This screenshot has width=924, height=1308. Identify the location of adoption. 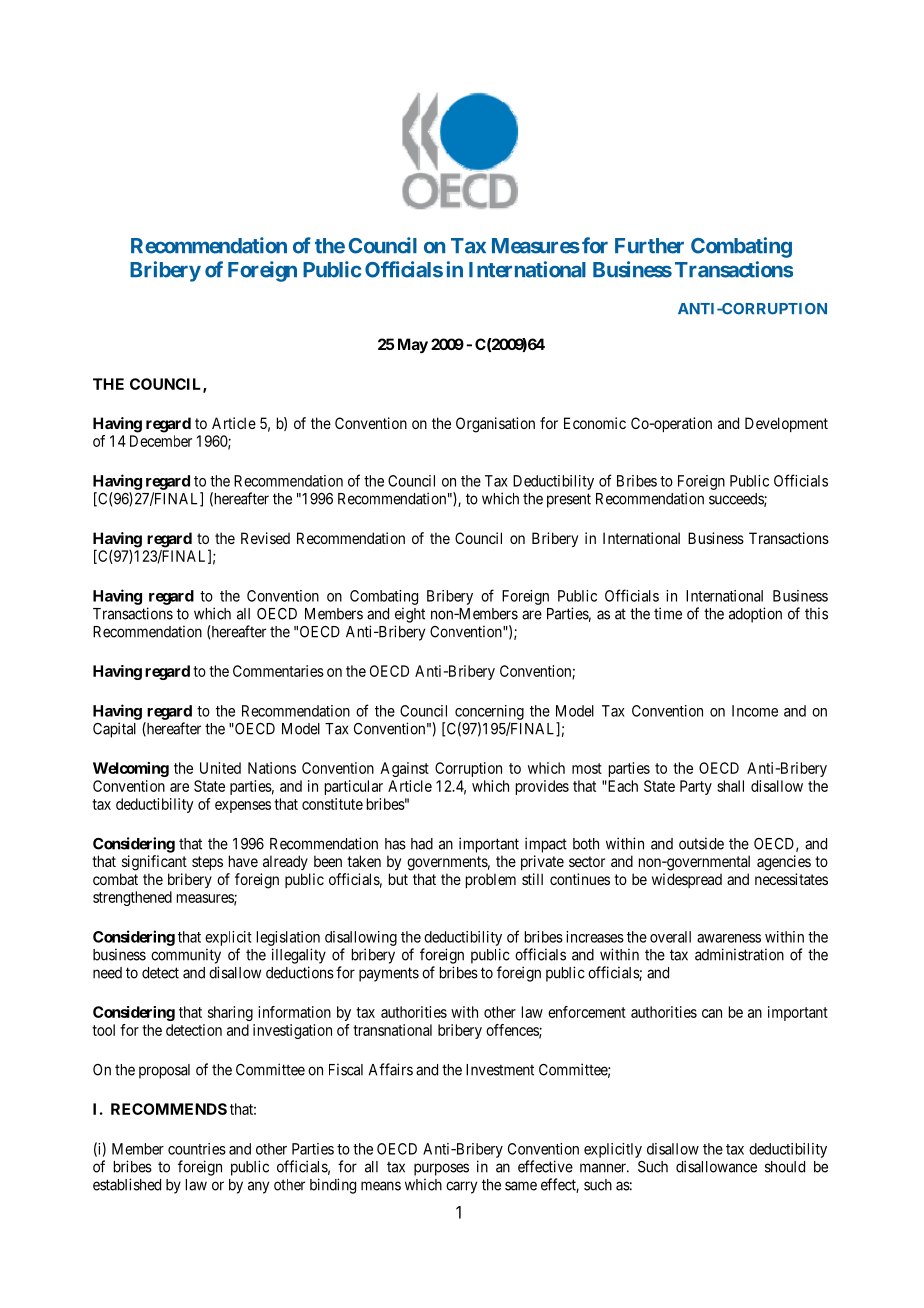
(755, 615).
